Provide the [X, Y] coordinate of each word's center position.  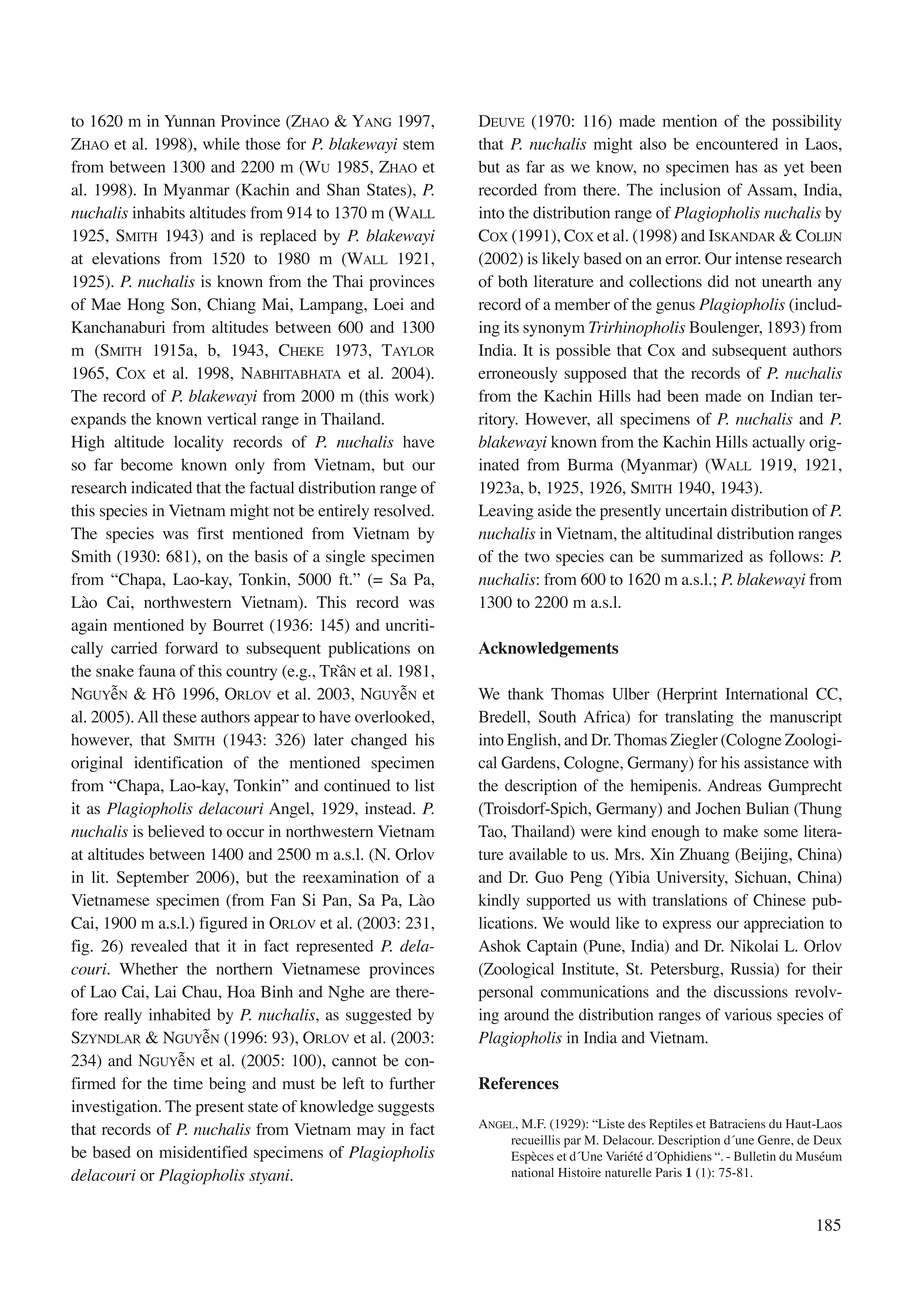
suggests [406, 1109]
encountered [737, 144]
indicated [161, 487]
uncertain [696, 510]
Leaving [506, 512]
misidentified [203, 1152]
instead [390, 808]
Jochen [718, 808]
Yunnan [189, 121]
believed [176, 831]
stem [418, 145]
